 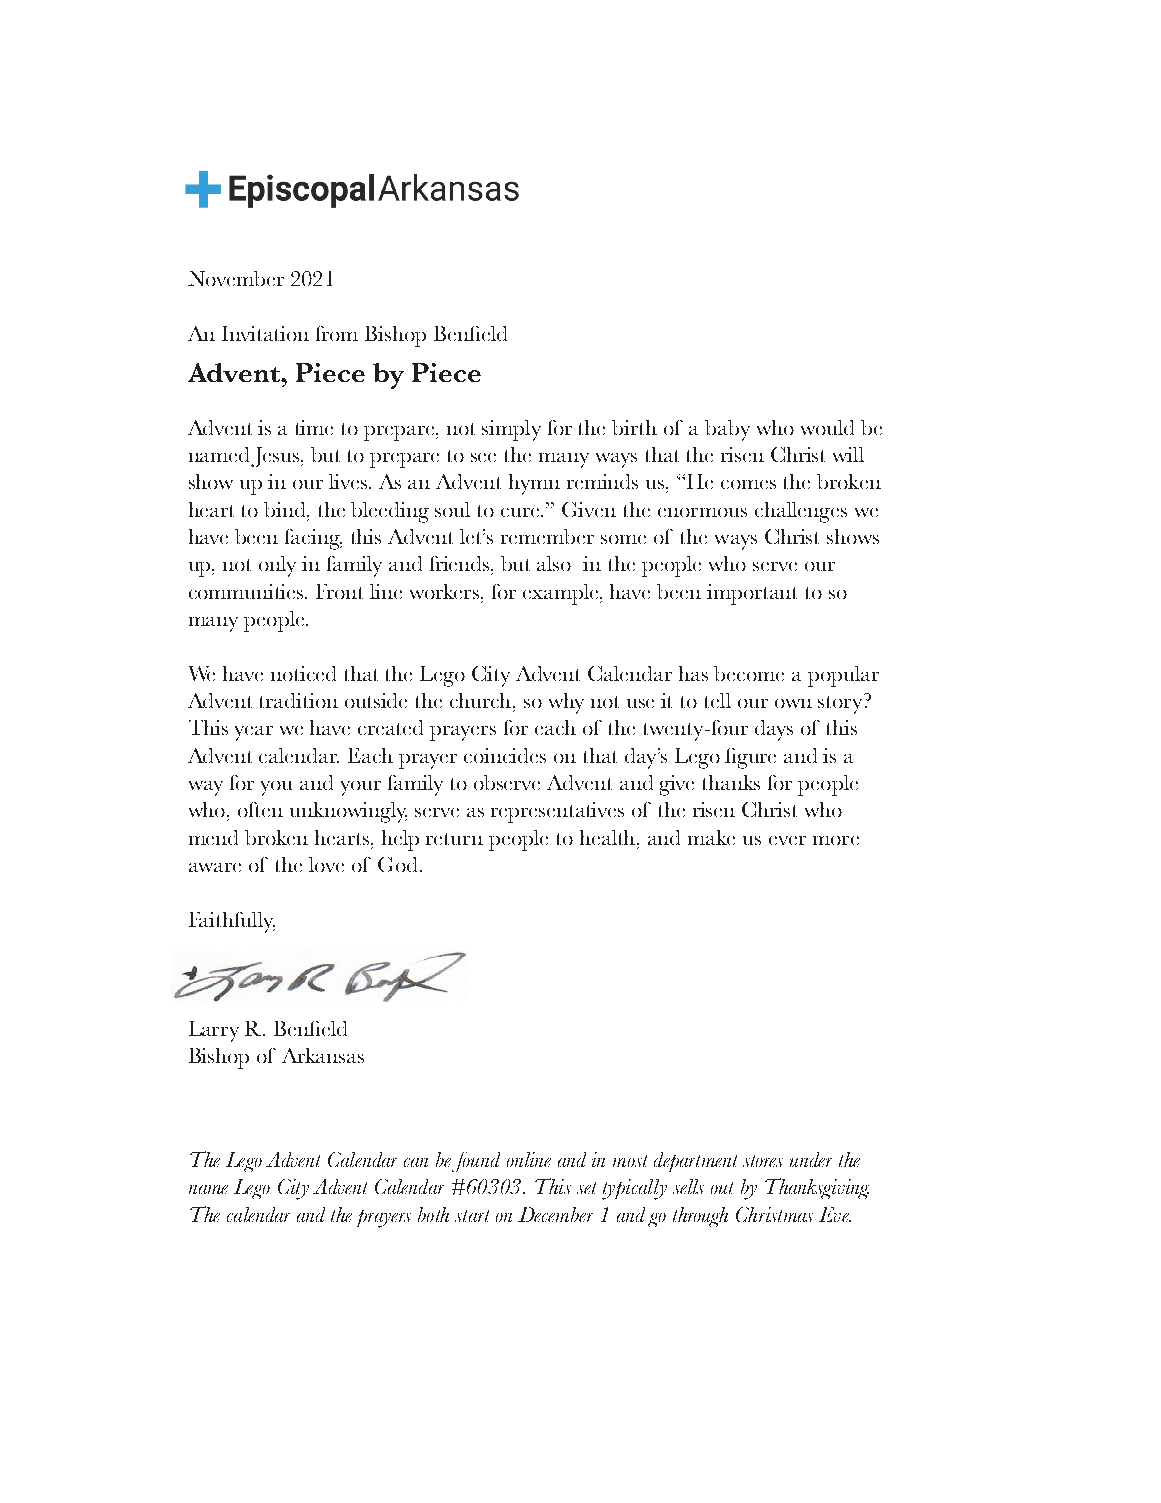 What do you see at coordinates (416, 1162) in the screenshot?
I see `can` at bounding box center [416, 1162].
